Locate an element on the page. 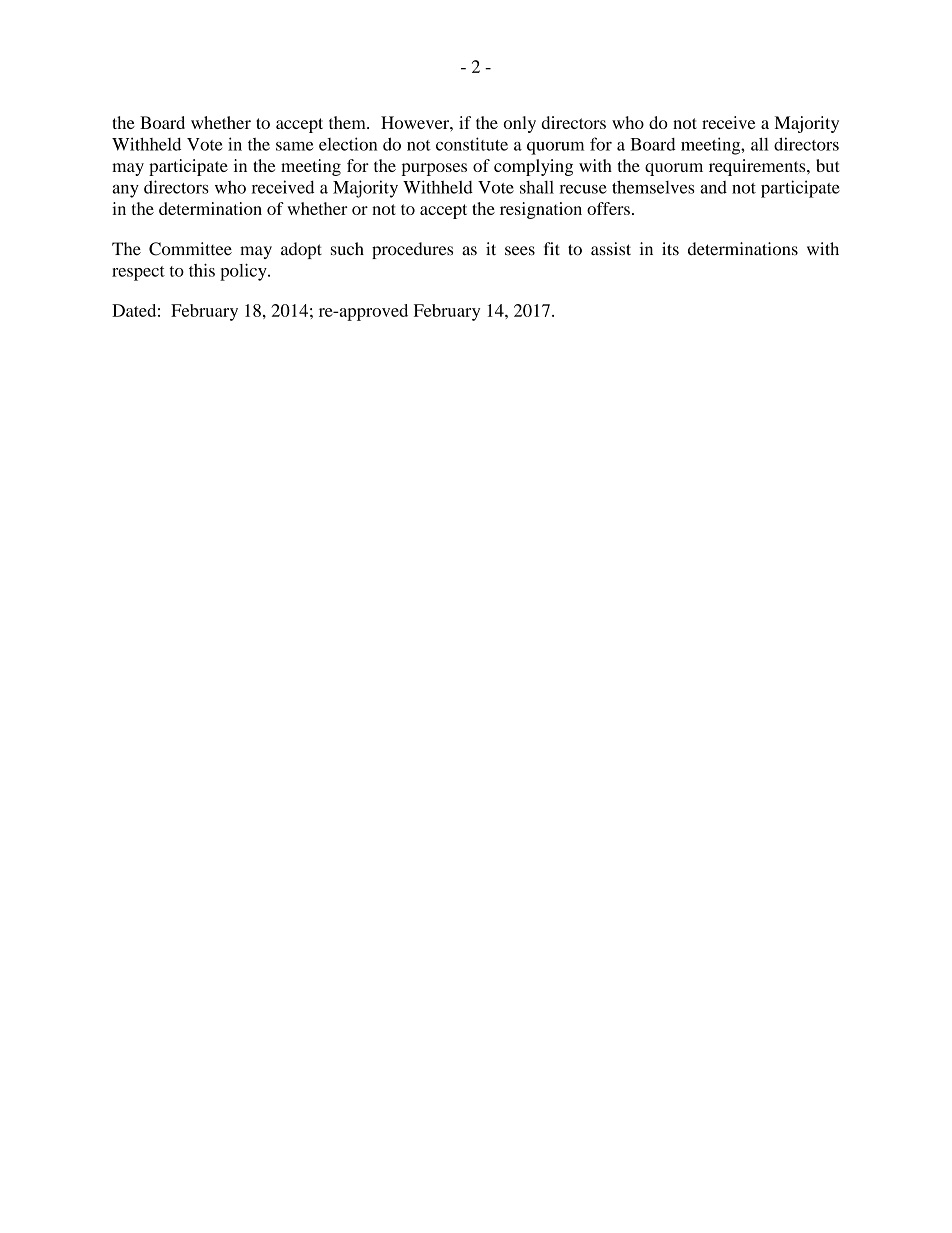 Image resolution: width=952 pixels, height=1233 pixels. any is located at coordinates (125, 191).
